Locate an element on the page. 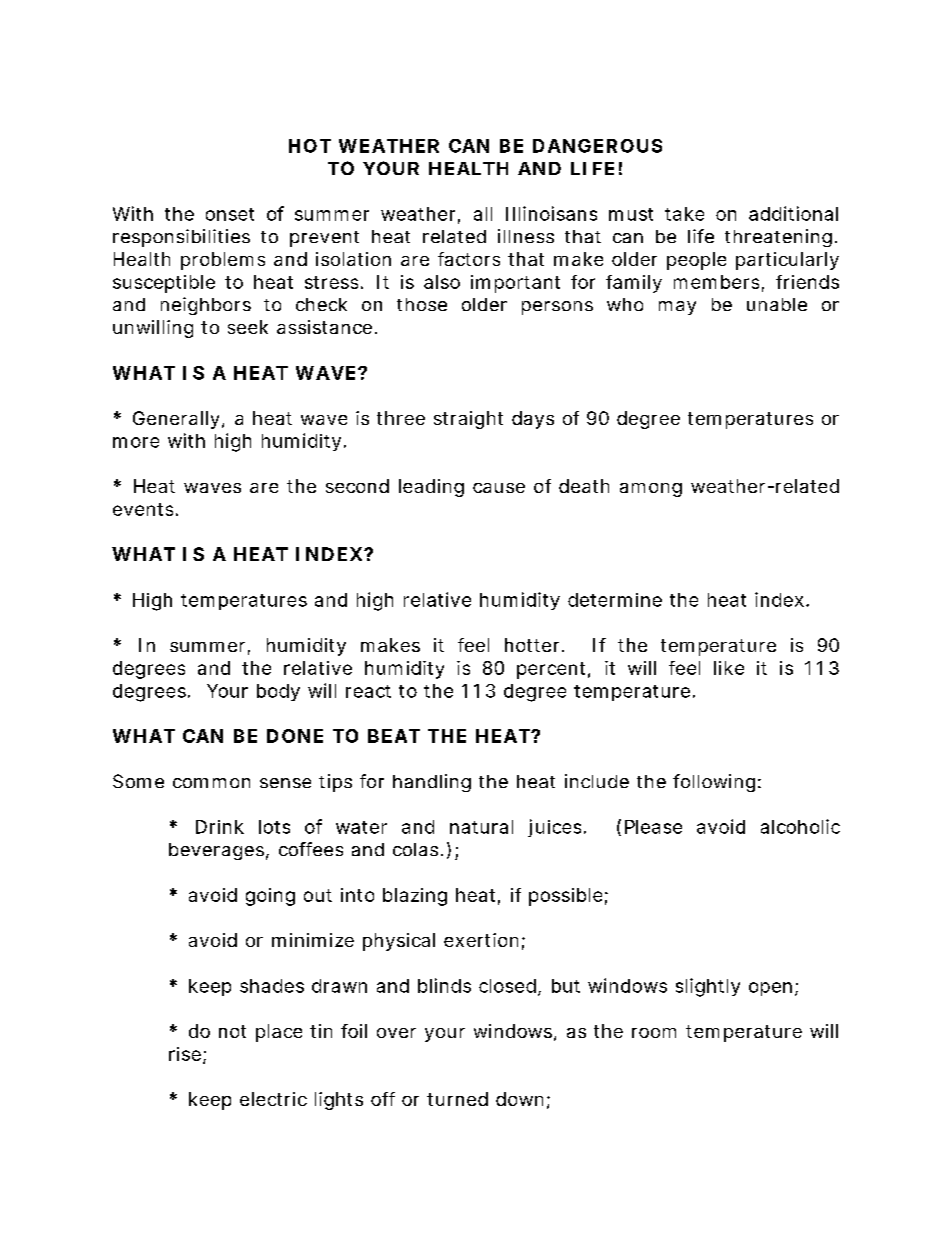  room is located at coordinates (654, 1033).
